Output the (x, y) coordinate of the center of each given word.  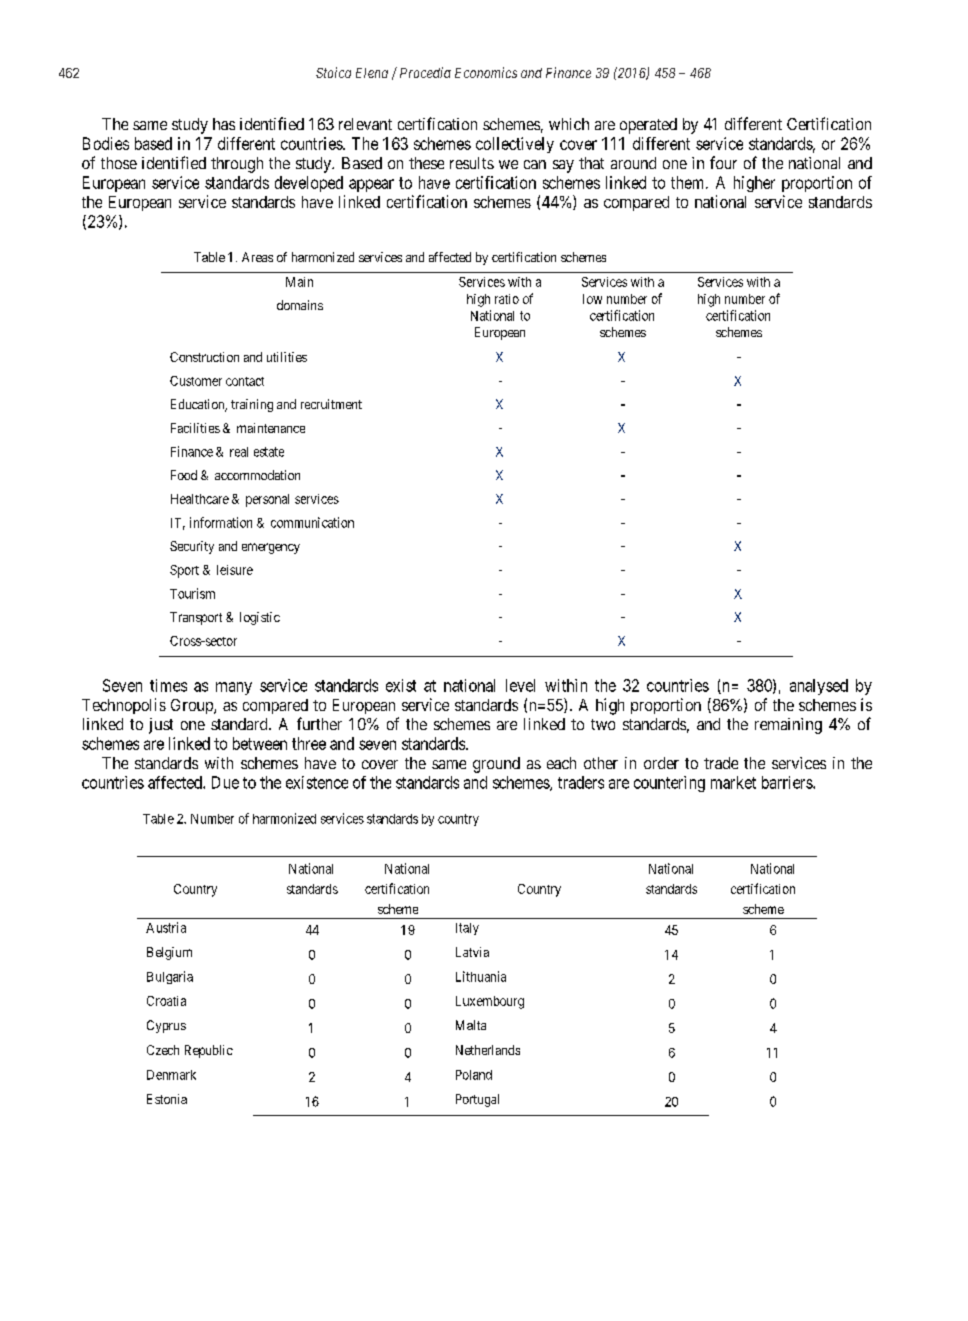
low (592, 299)
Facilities (195, 428)
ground (496, 765)
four (723, 162)
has (224, 124)
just (161, 726)
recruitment (331, 404)
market (733, 782)
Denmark (171, 1075)
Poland (474, 1075)
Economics (486, 72)
